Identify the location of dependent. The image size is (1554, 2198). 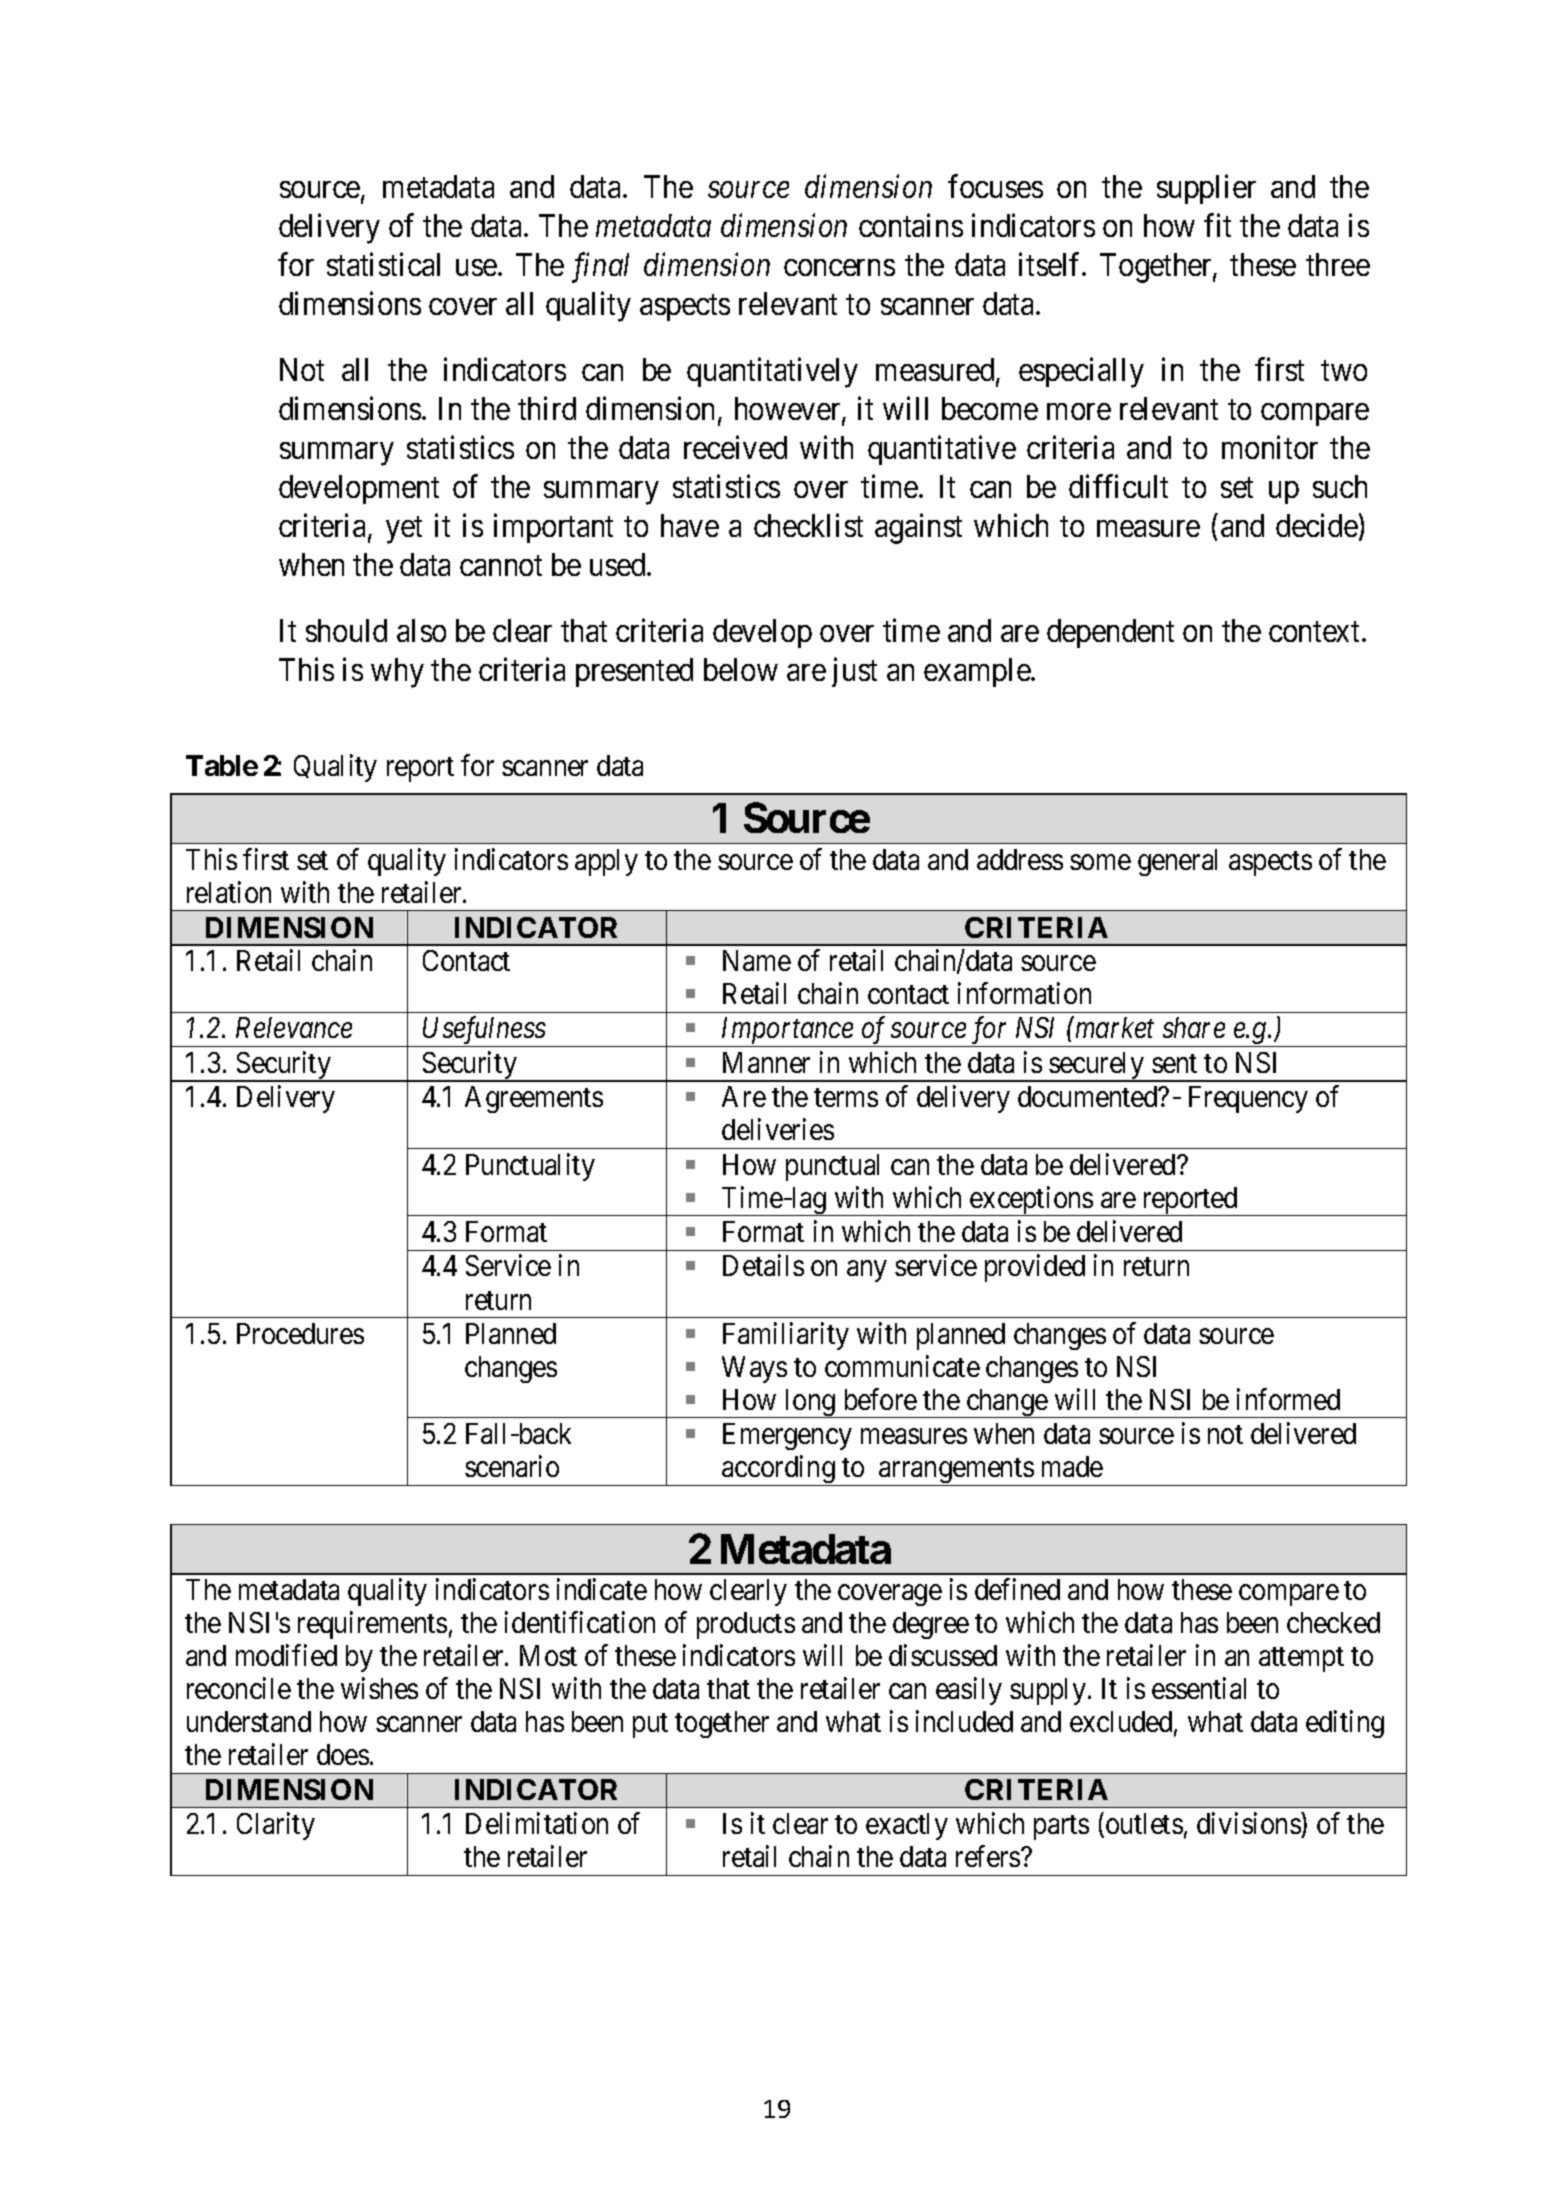
(1110, 633).
